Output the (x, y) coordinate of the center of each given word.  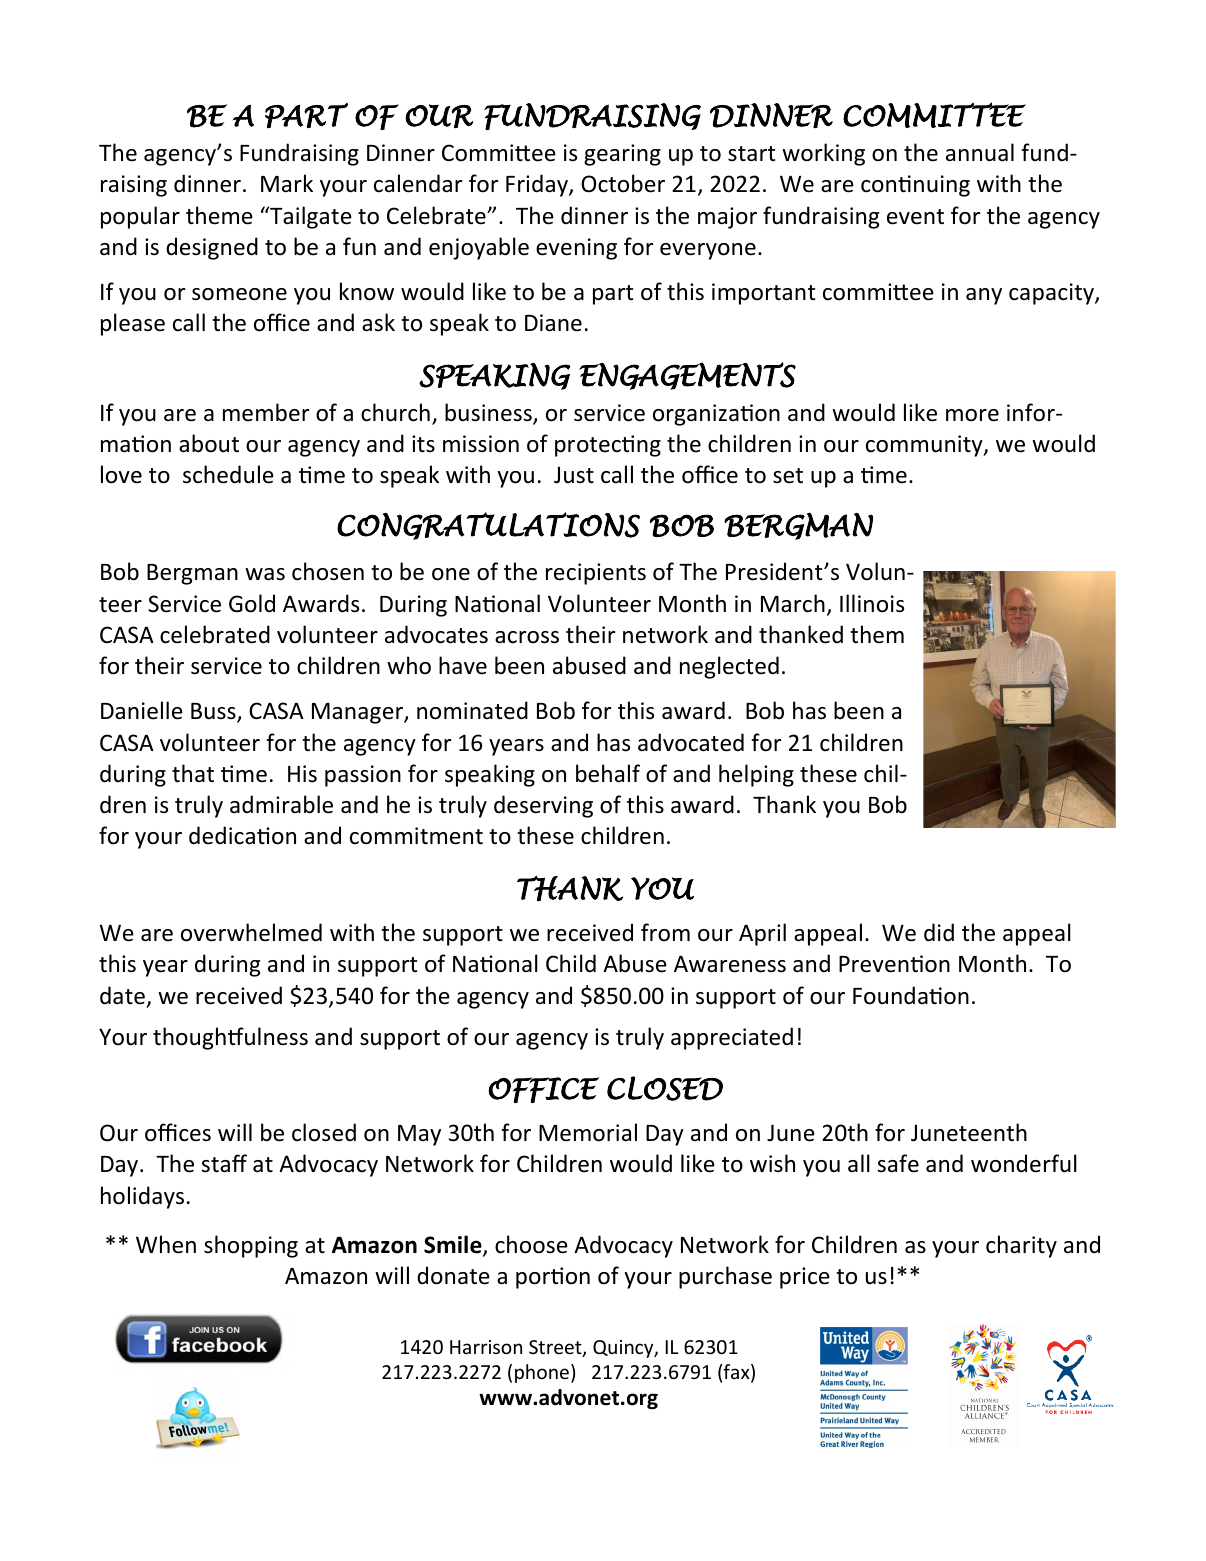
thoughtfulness (230, 1038)
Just (574, 475)
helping (756, 775)
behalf (608, 773)
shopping (251, 1246)
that (193, 773)
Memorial (588, 1132)
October (623, 183)
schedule (228, 474)
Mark (287, 183)
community (925, 446)
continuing (915, 186)
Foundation (911, 995)
